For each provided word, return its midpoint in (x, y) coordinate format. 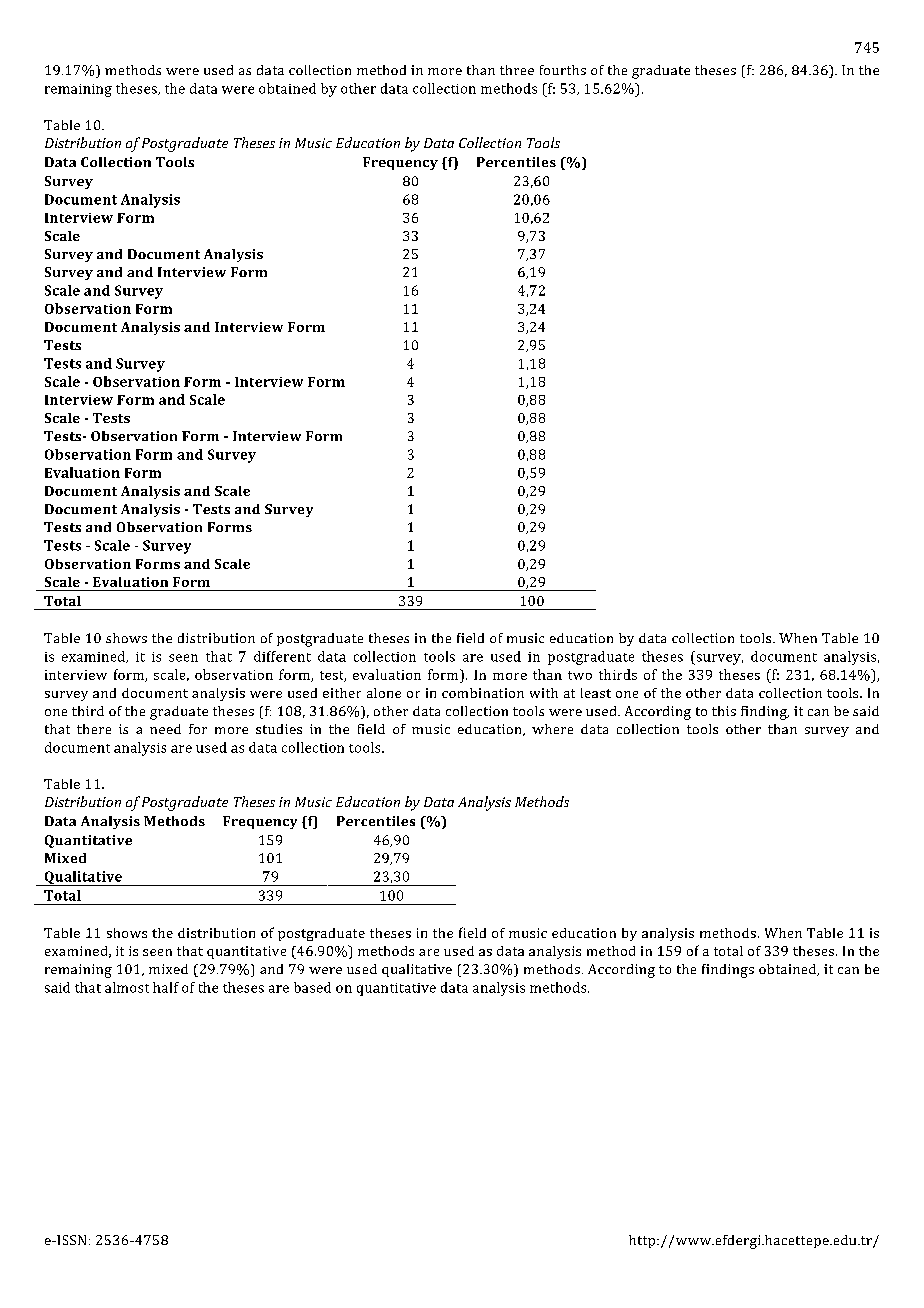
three (517, 70)
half (166, 987)
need (165, 729)
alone (384, 693)
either (342, 693)
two (580, 675)
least (596, 693)
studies (279, 729)
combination (483, 693)
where (552, 729)
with (544, 693)
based (312, 987)
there (94, 729)
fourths (563, 70)
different (282, 656)
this (724, 711)
